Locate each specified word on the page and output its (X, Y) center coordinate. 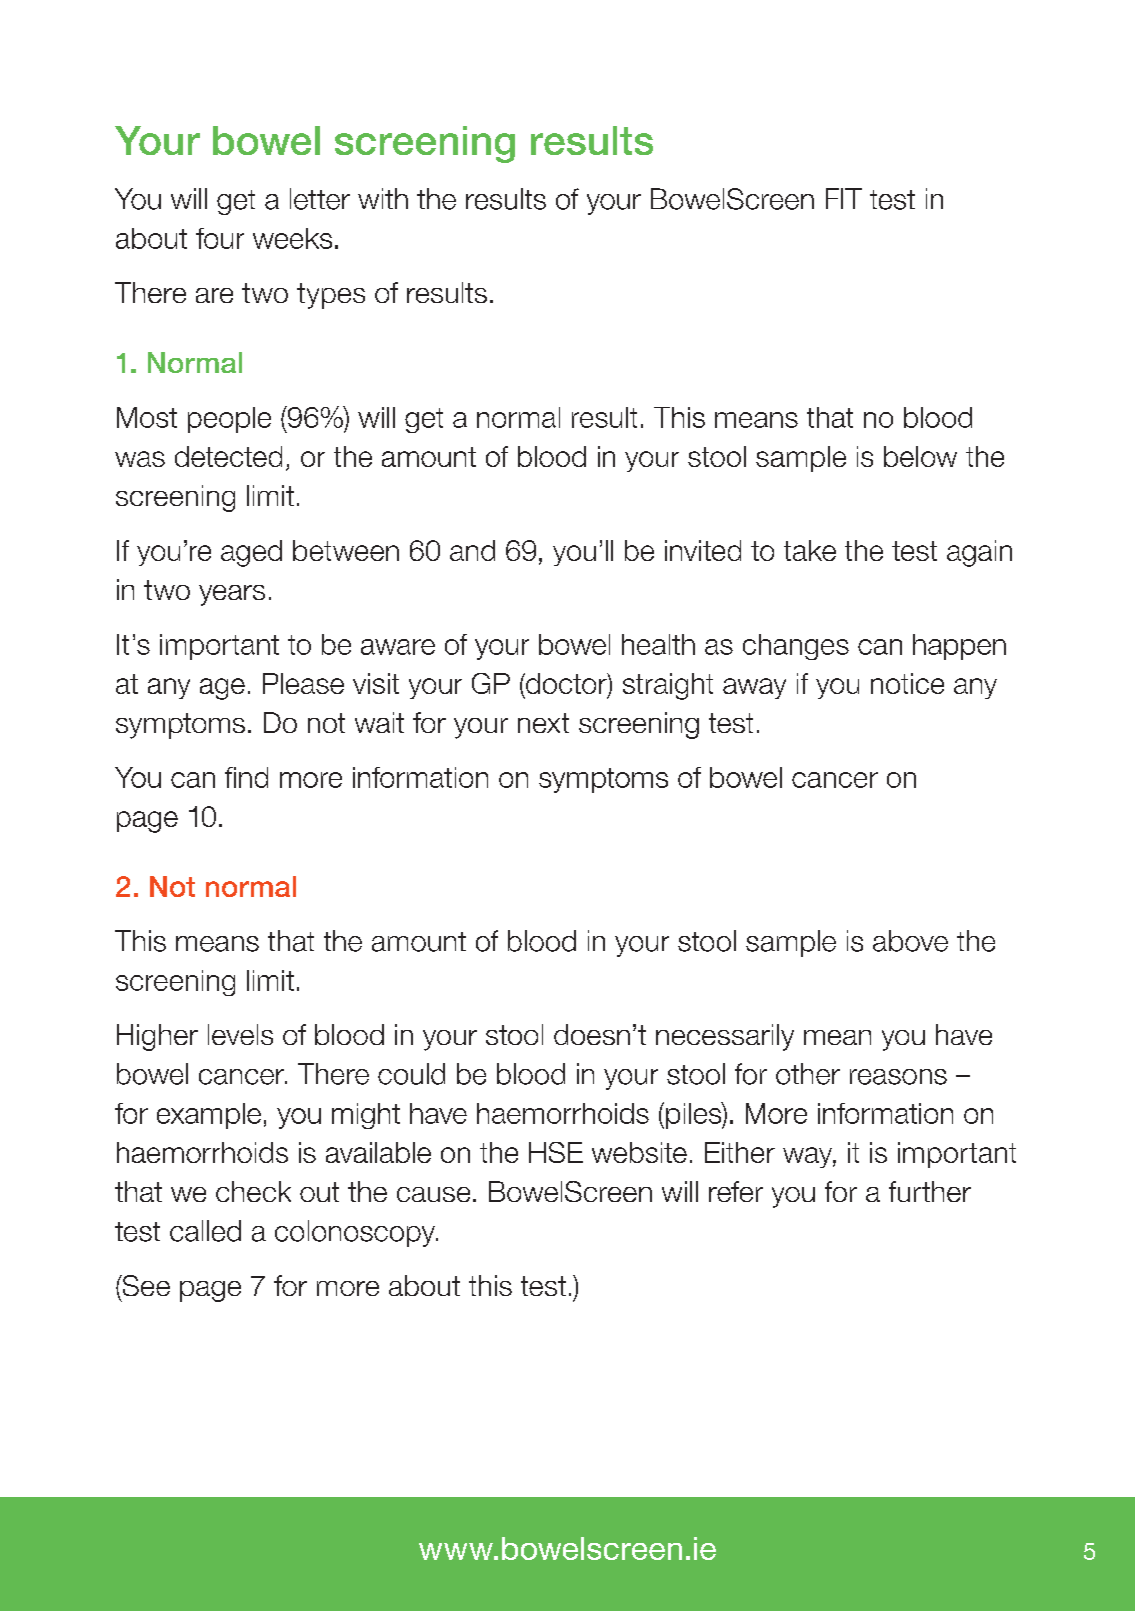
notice (907, 683)
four (220, 238)
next (543, 723)
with (383, 198)
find (246, 777)
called (205, 1231)
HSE (556, 1152)
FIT (844, 198)
